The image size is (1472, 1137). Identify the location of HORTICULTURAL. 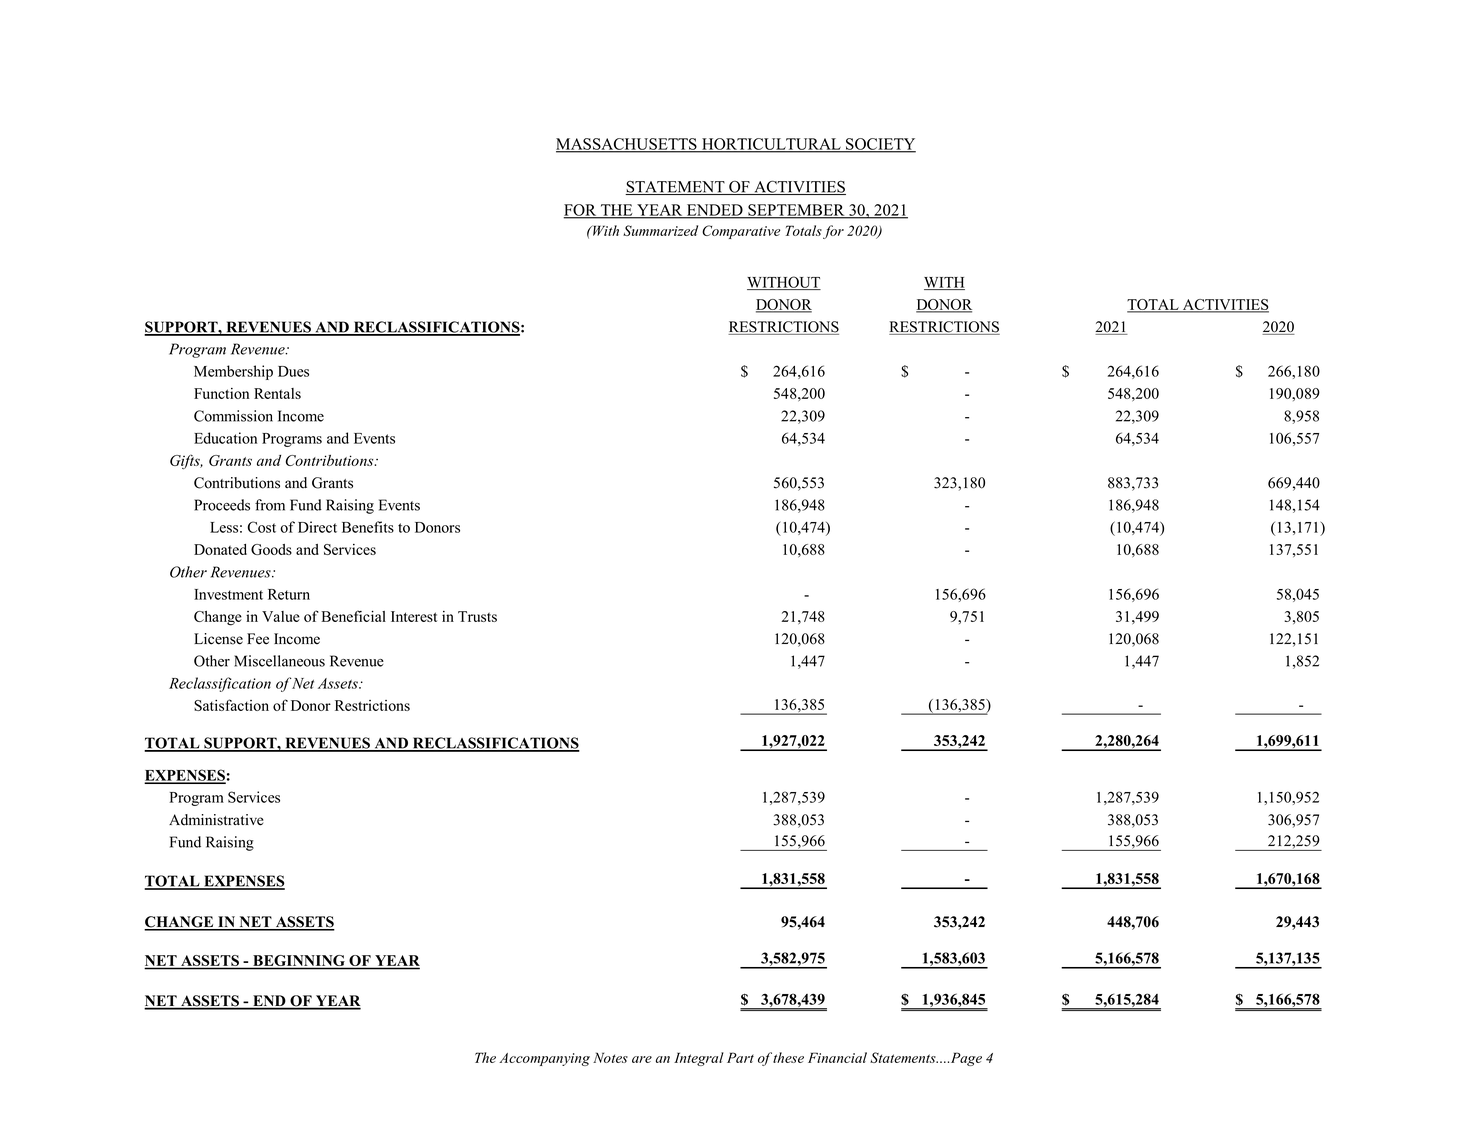
(771, 145).
